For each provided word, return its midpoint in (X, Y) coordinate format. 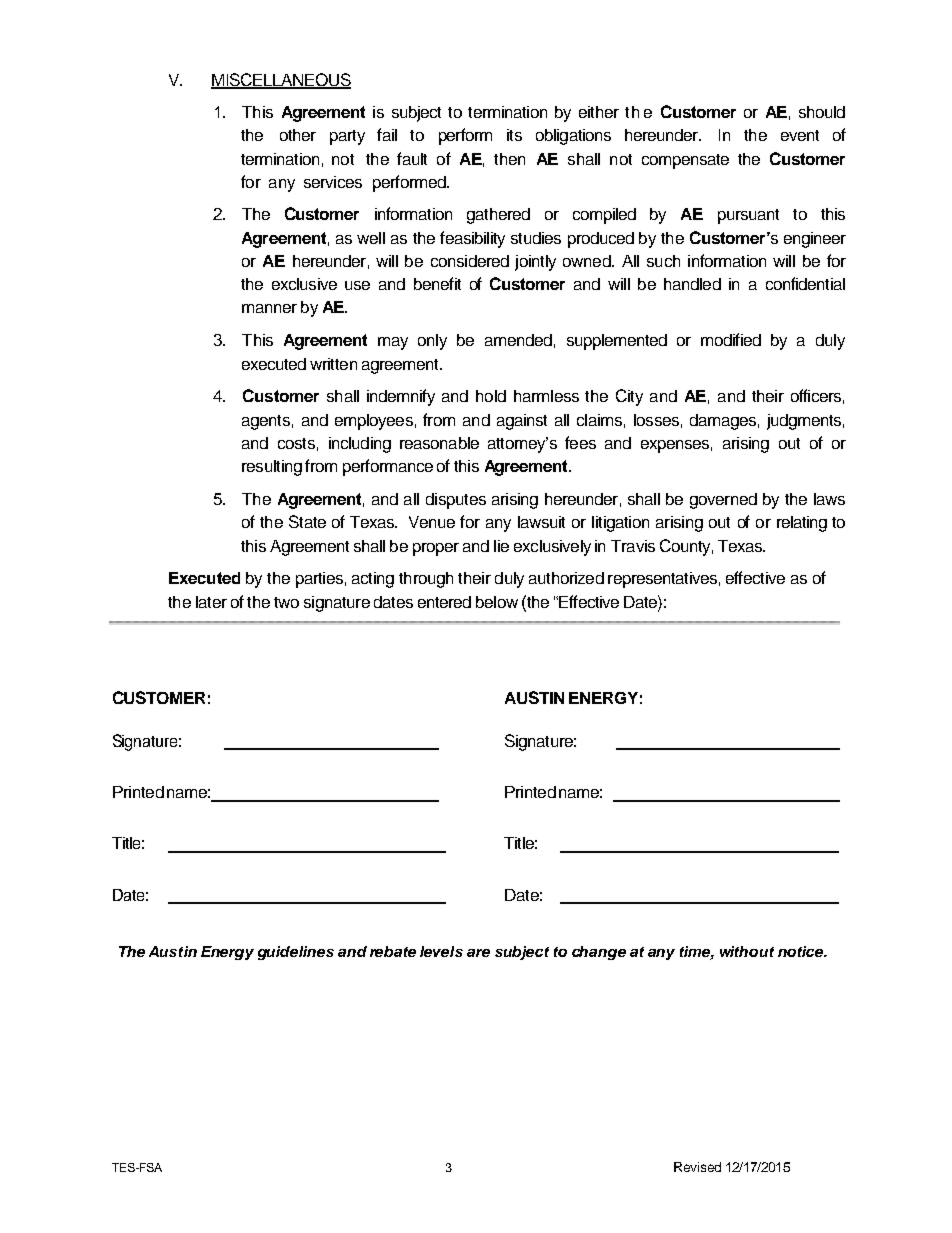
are (478, 953)
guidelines (296, 953)
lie (501, 546)
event (800, 135)
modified (731, 339)
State (307, 521)
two (286, 602)
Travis (633, 546)
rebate (393, 951)
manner (269, 308)
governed (723, 501)
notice (802, 951)
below (497, 602)
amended (518, 340)
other (298, 135)
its (514, 135)
